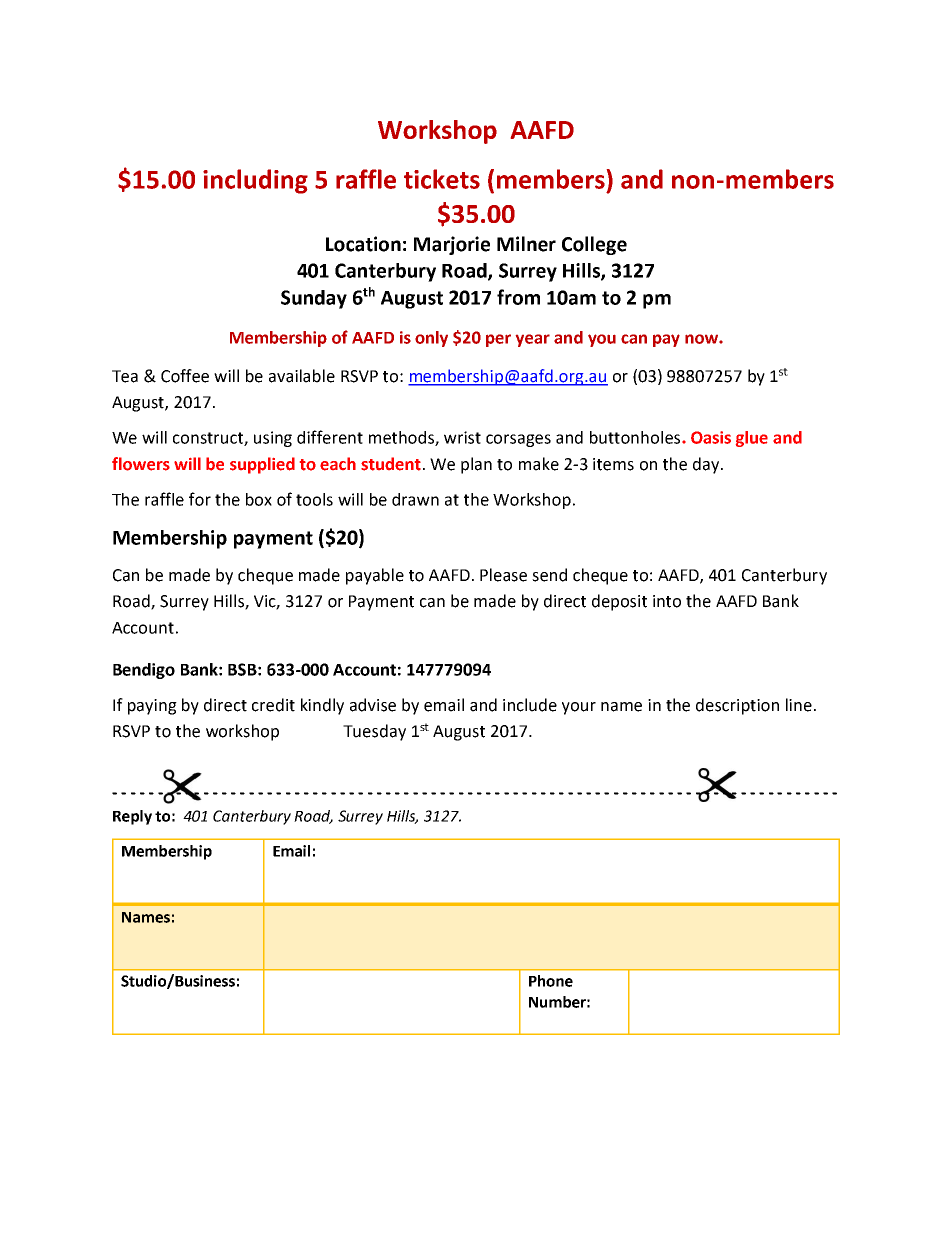  What do you see at coordinates (462, 437) in the page?
I see `wrist` at bounding box center [462, 437].
